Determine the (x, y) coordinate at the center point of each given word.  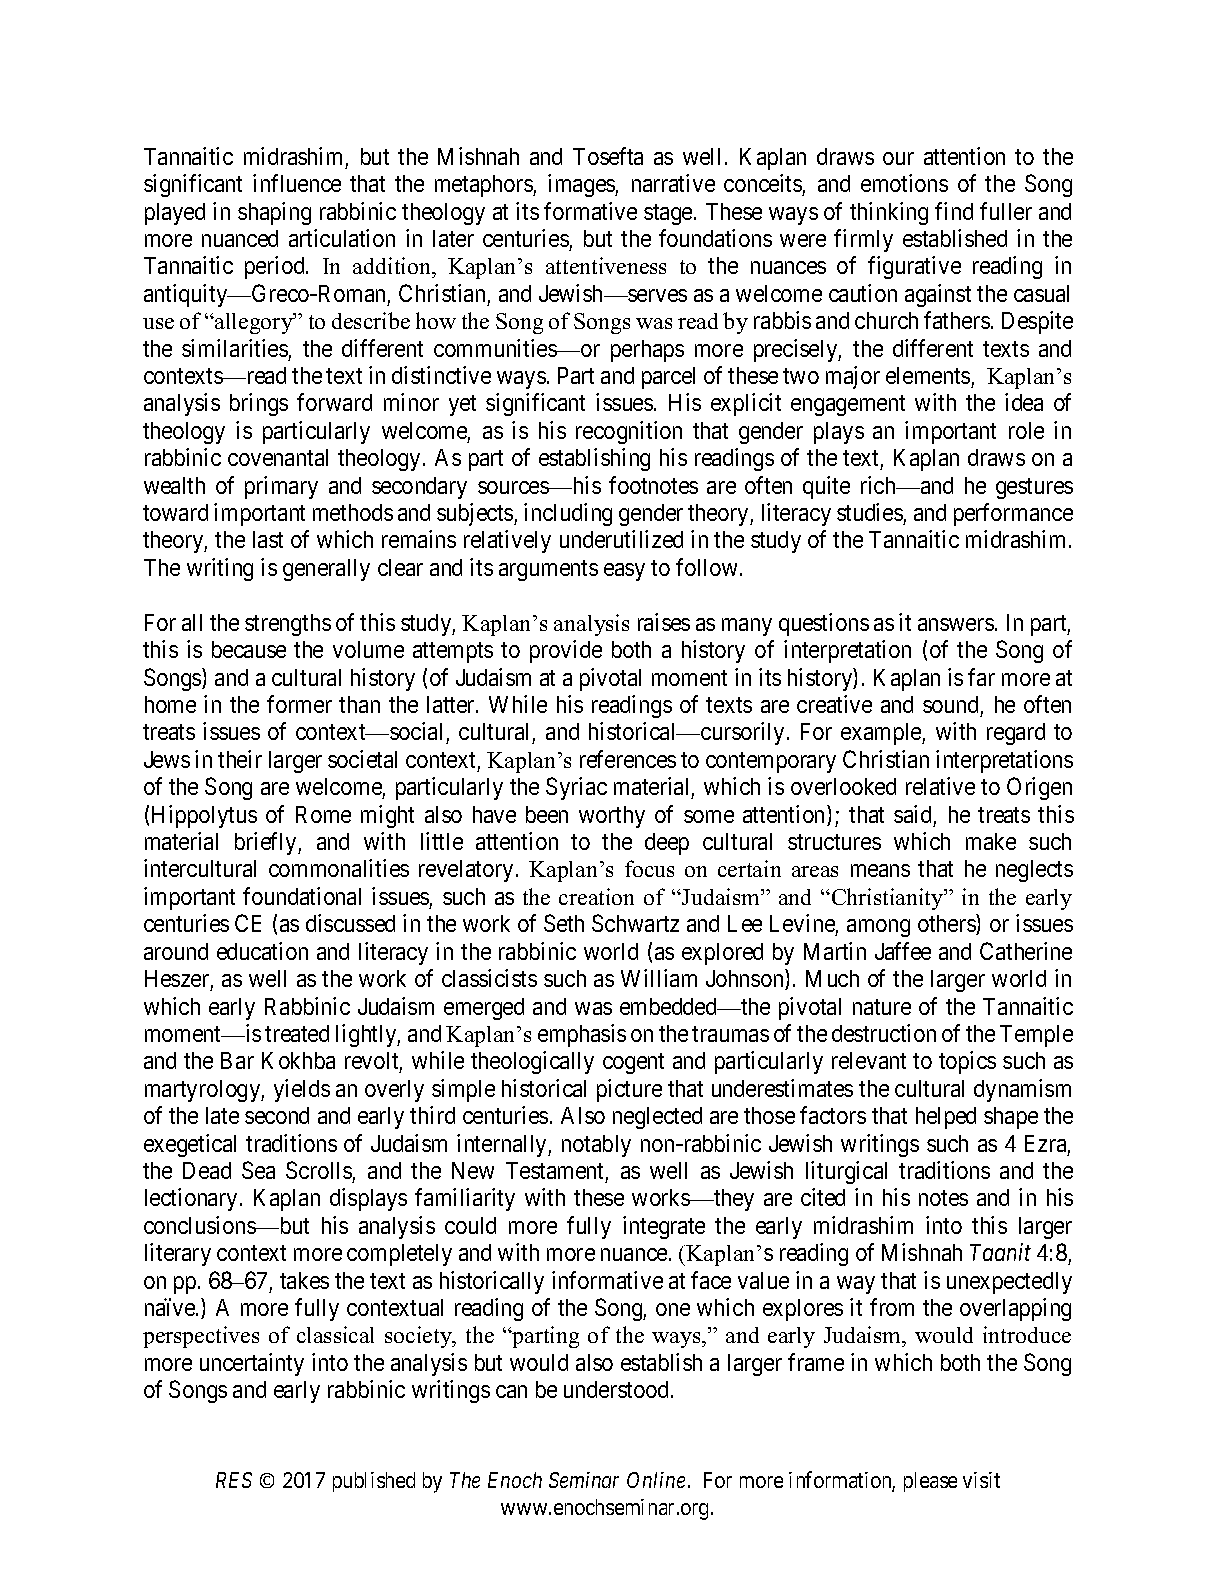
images (582, 185)
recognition (629, 432)
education (262, 951)
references (628, 759)
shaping (274, 213)
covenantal (278, 457)
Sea (258, 1170)
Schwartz (635, 923)
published (374, 1482)
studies (870, 512)
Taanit (1000, 1252)
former (299, 704)
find (954, 211)
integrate (664, 1227)
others (947, 924)
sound (950, 704)
